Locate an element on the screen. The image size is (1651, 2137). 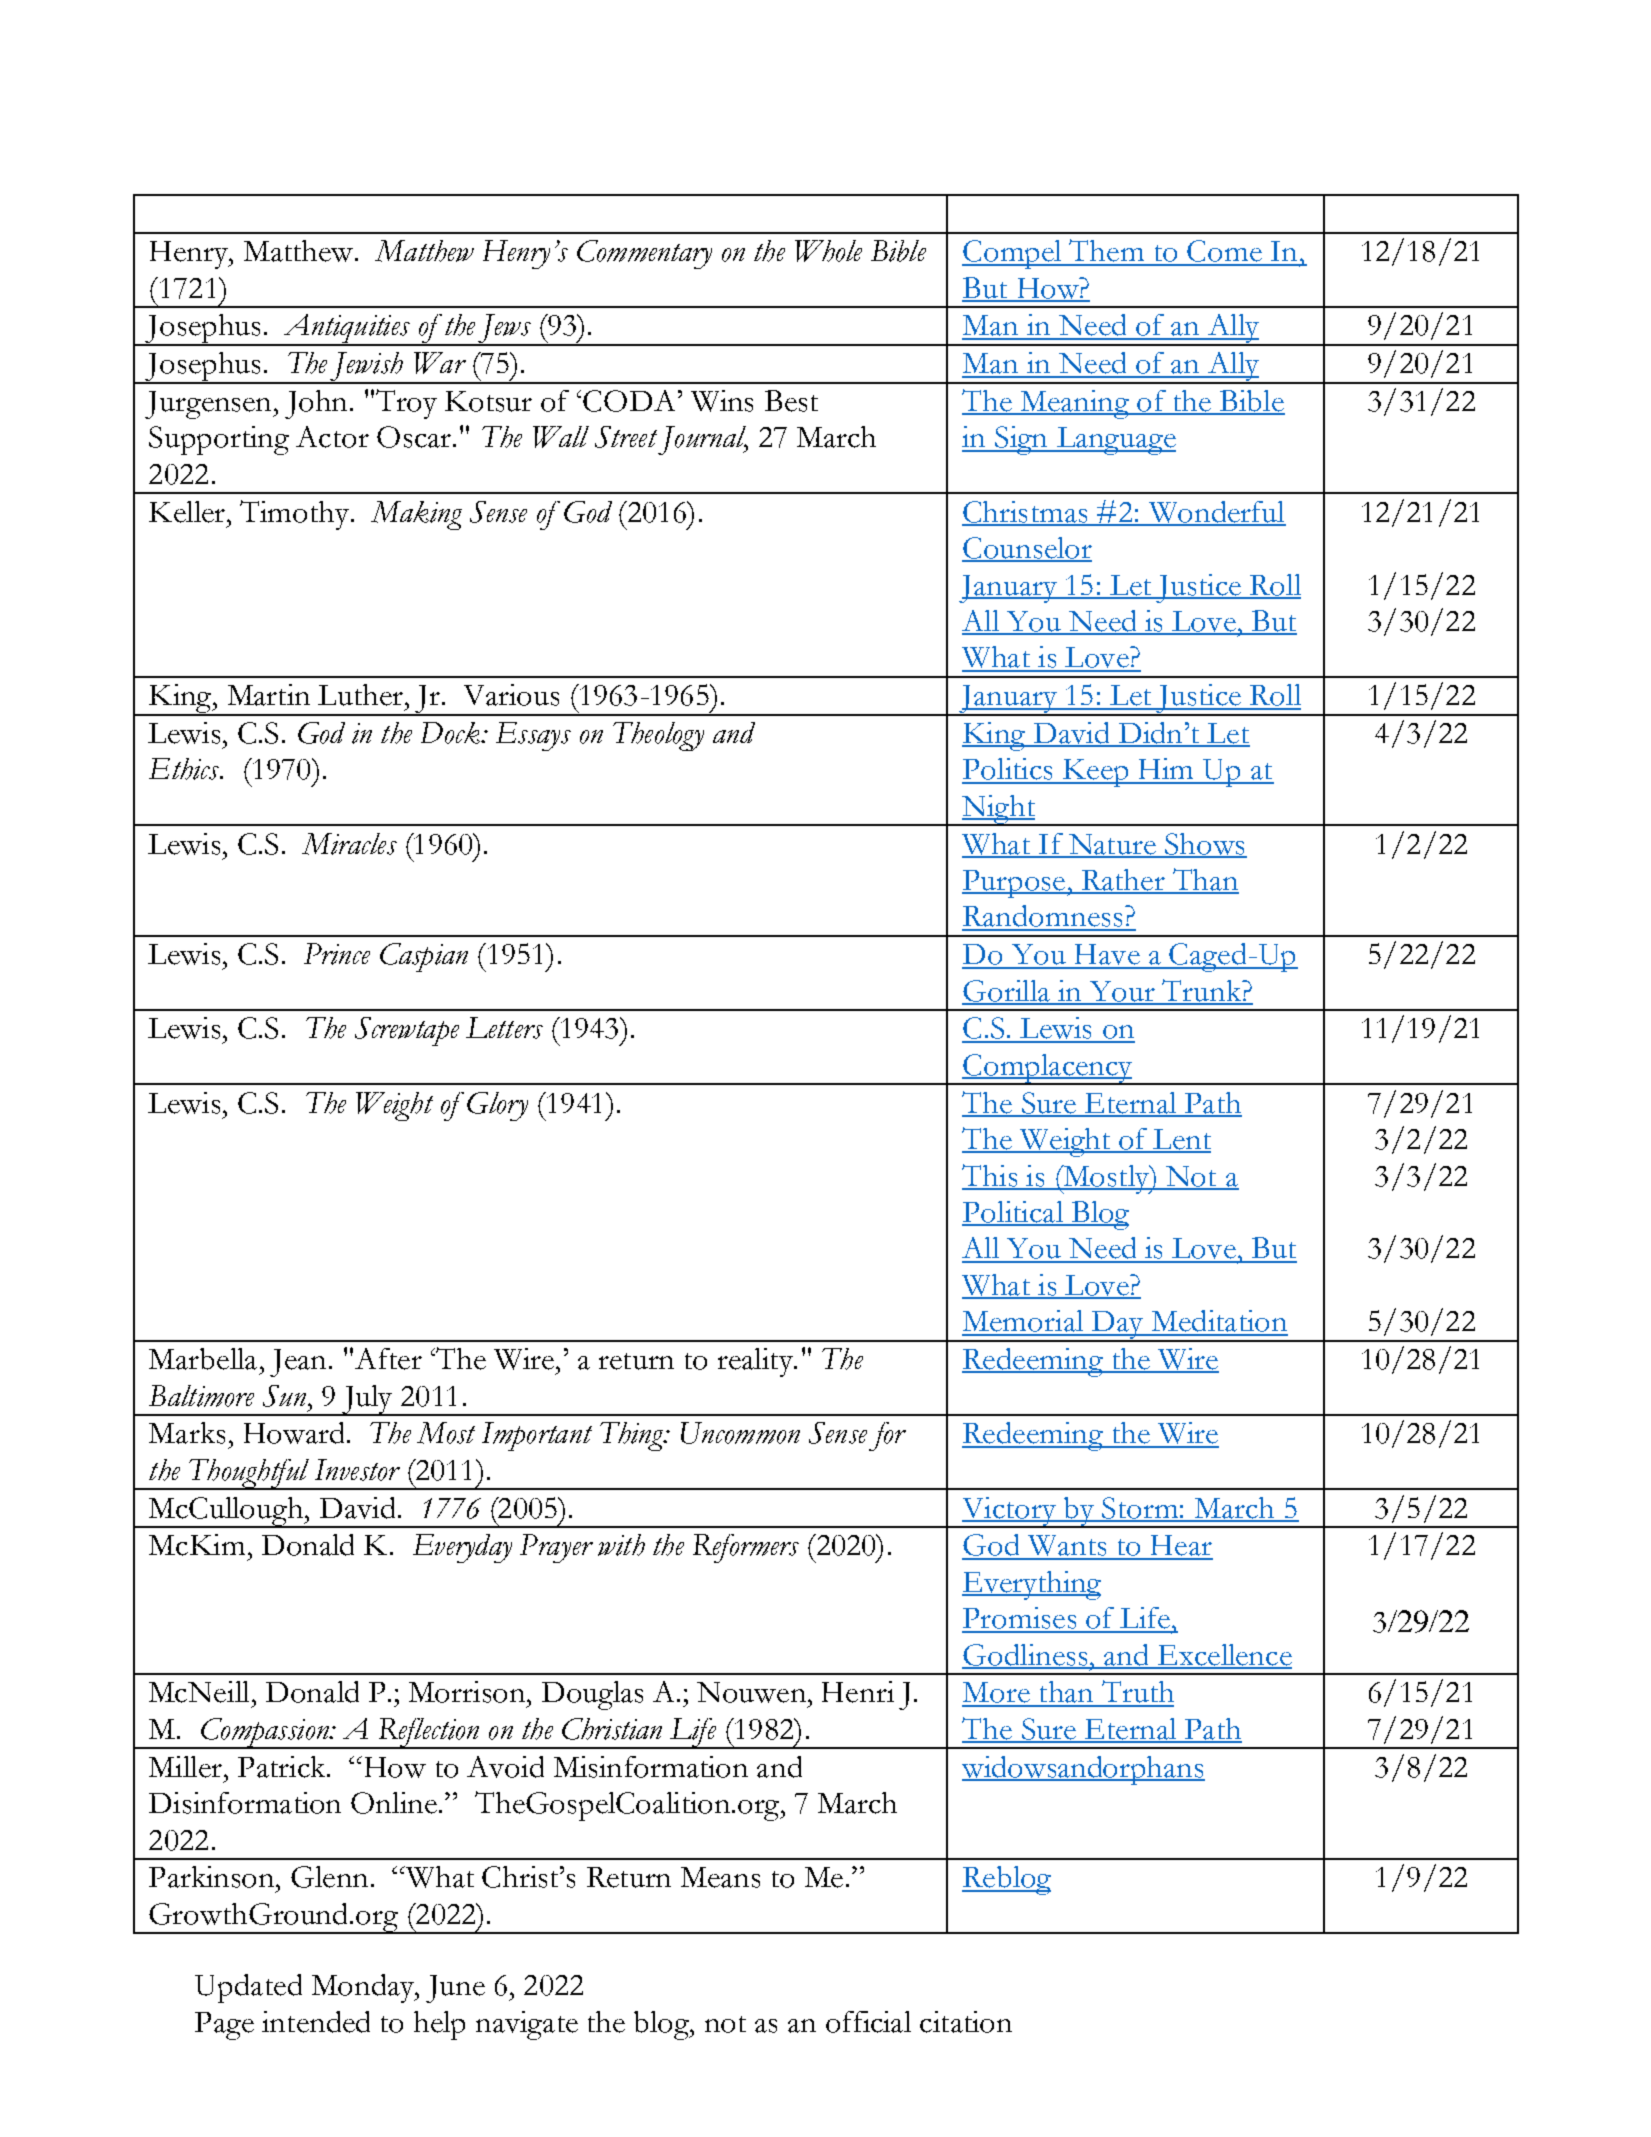
Letters is located at coordinates (504, 1028).
